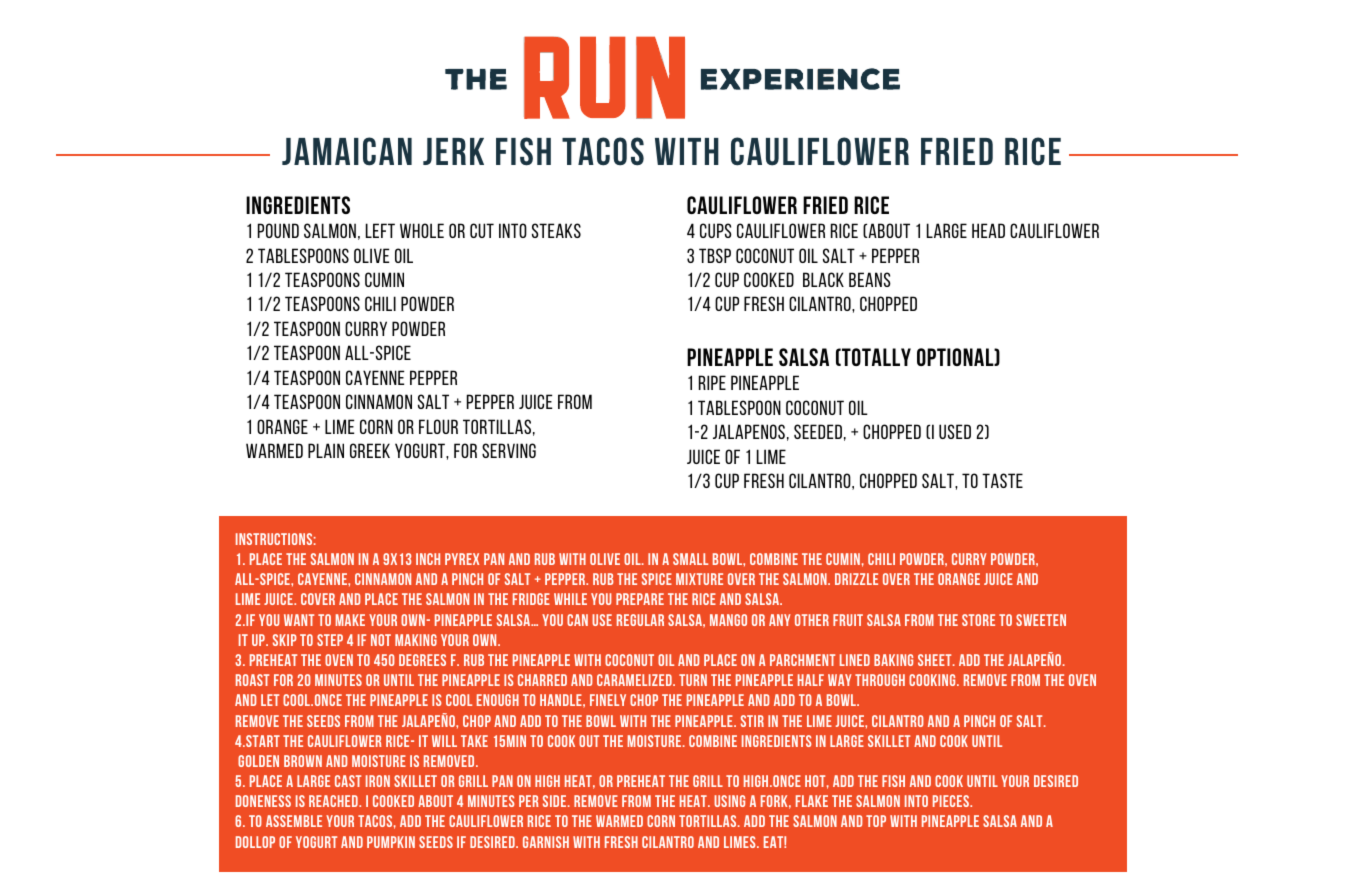 The width and height of the screenshot is (1346, 896). Describe the element at coordinates (988, 230) in the screenshot. I see `head` at that location.
